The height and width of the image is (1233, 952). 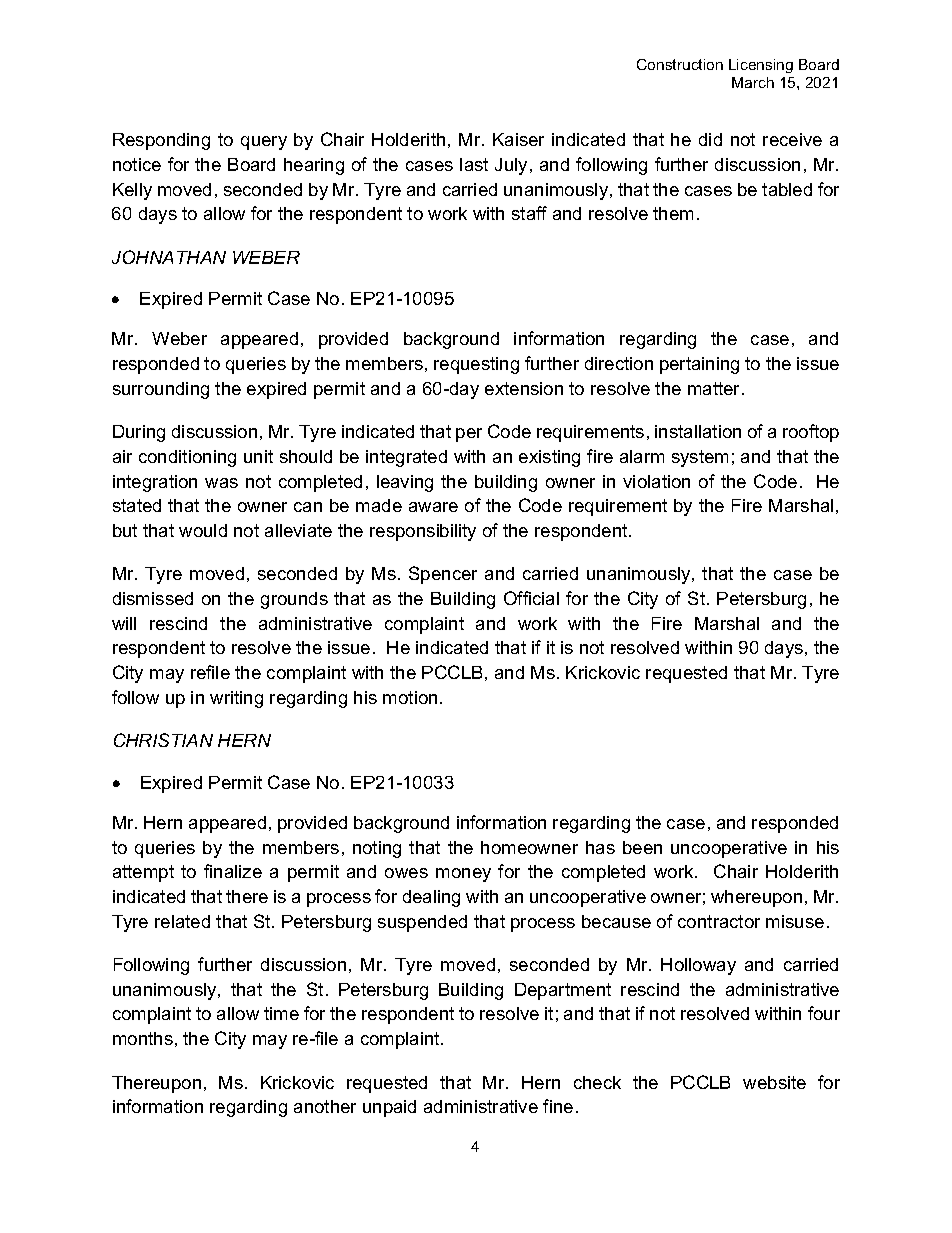 What do you see at coordinates (433, 507) in the image?
I see `aware` at bounding box center [433, 507].
